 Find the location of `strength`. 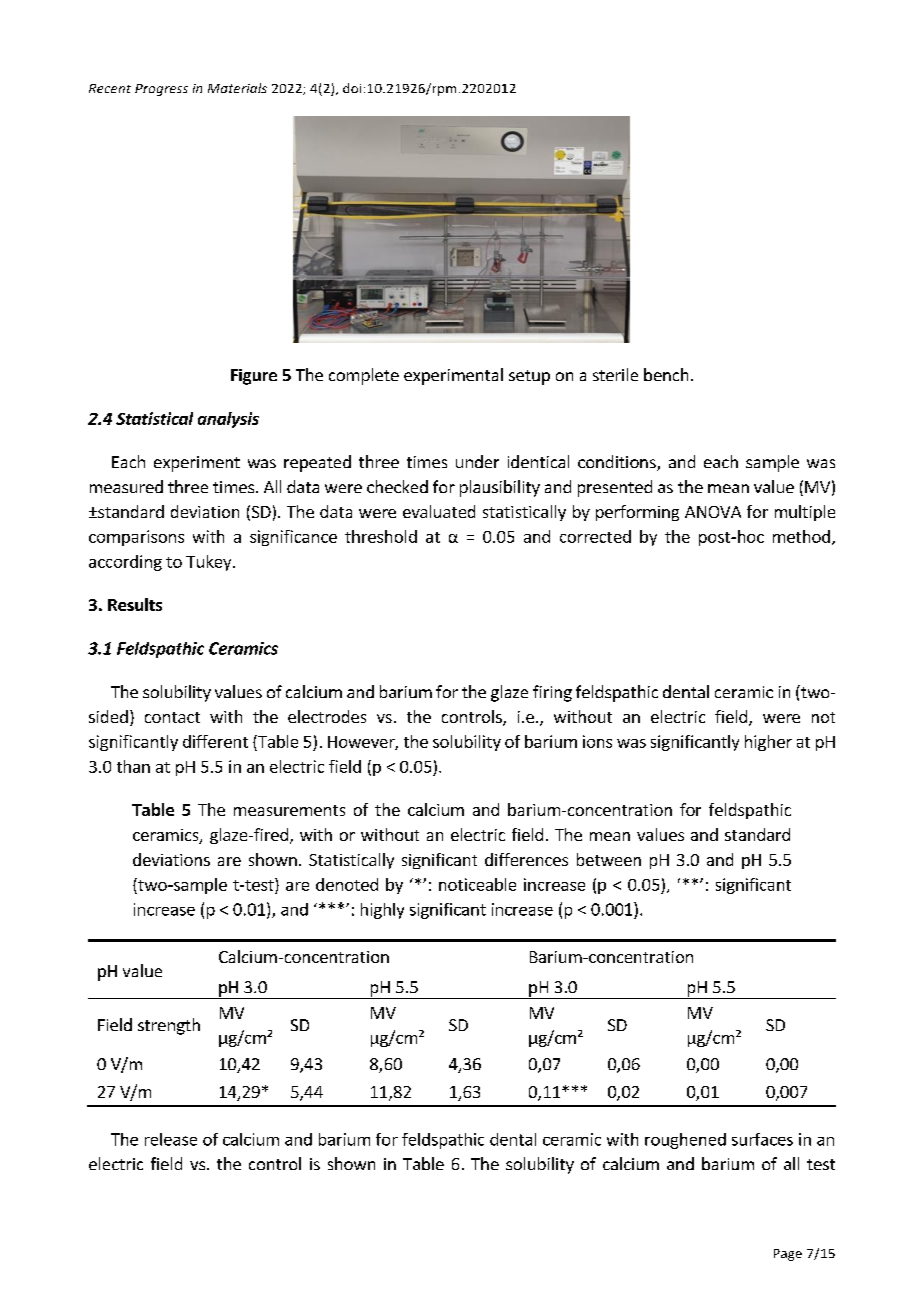

strength is located at coordinates (169, 1026).
